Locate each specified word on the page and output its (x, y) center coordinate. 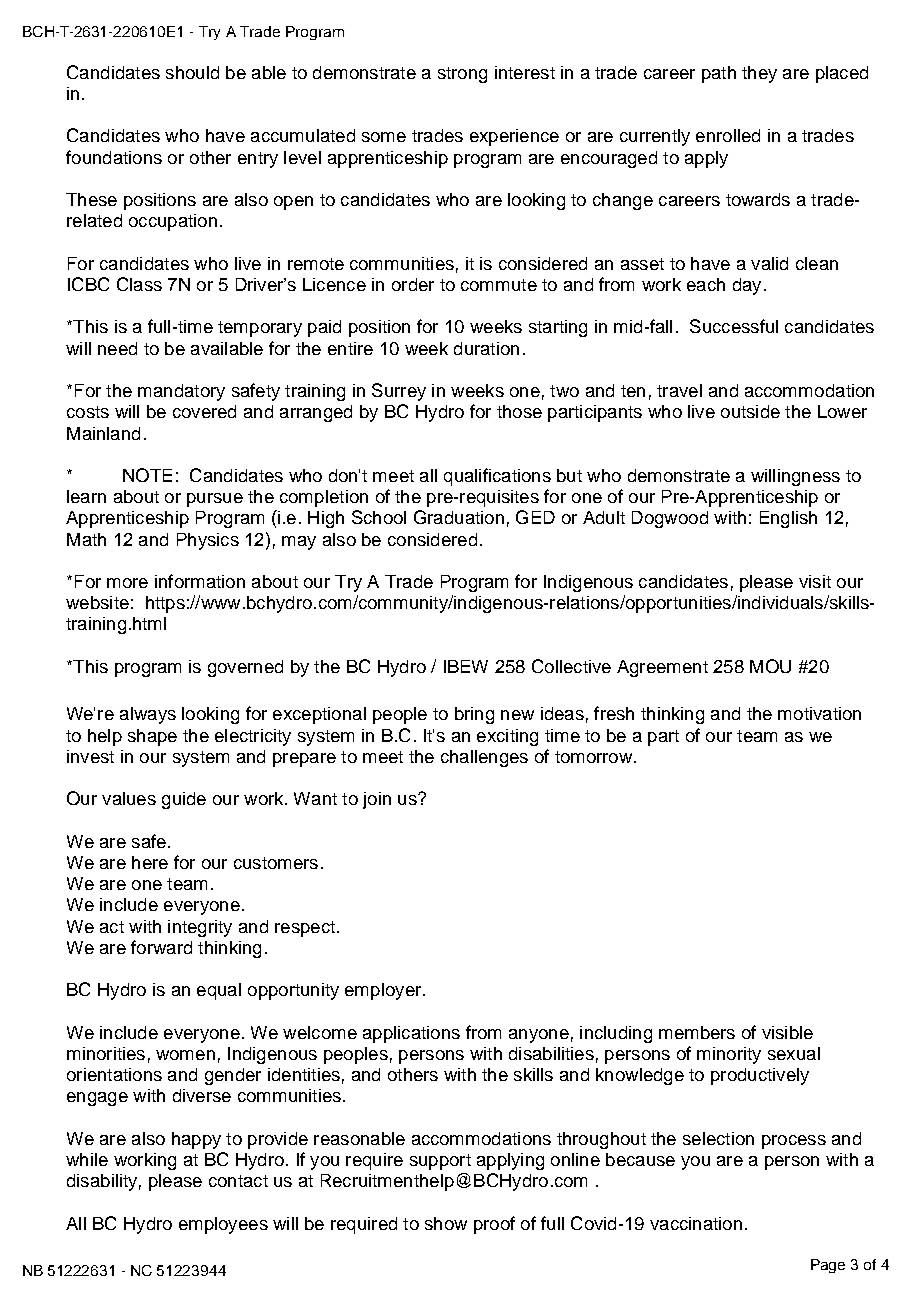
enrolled (728, 135)
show (446, 1223)
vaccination (696, 1223)
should (192, 72)
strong (462, 75)
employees (223, 1225)
